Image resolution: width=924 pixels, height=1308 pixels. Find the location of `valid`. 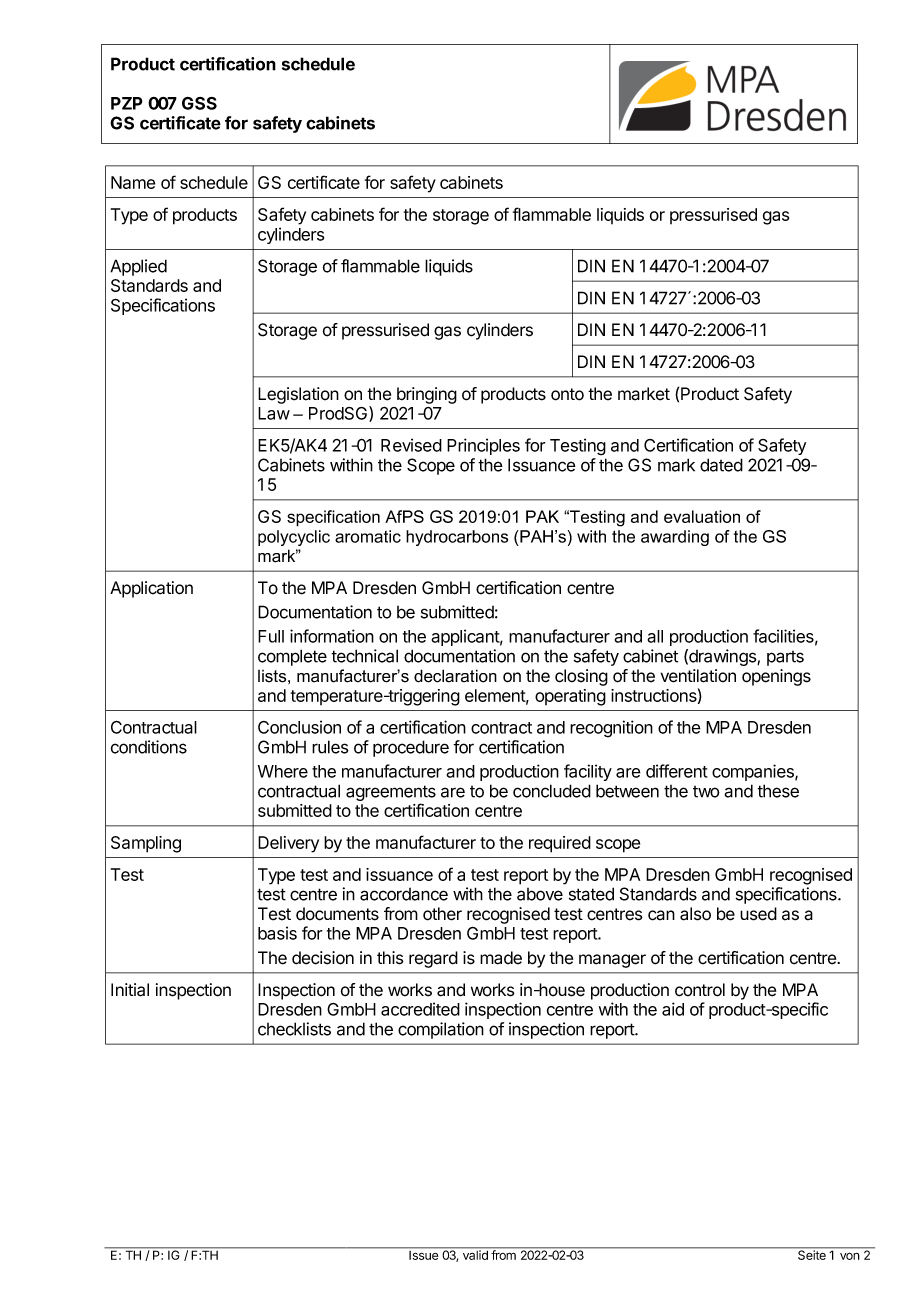

valid is located at coordinates (475, 1254).
